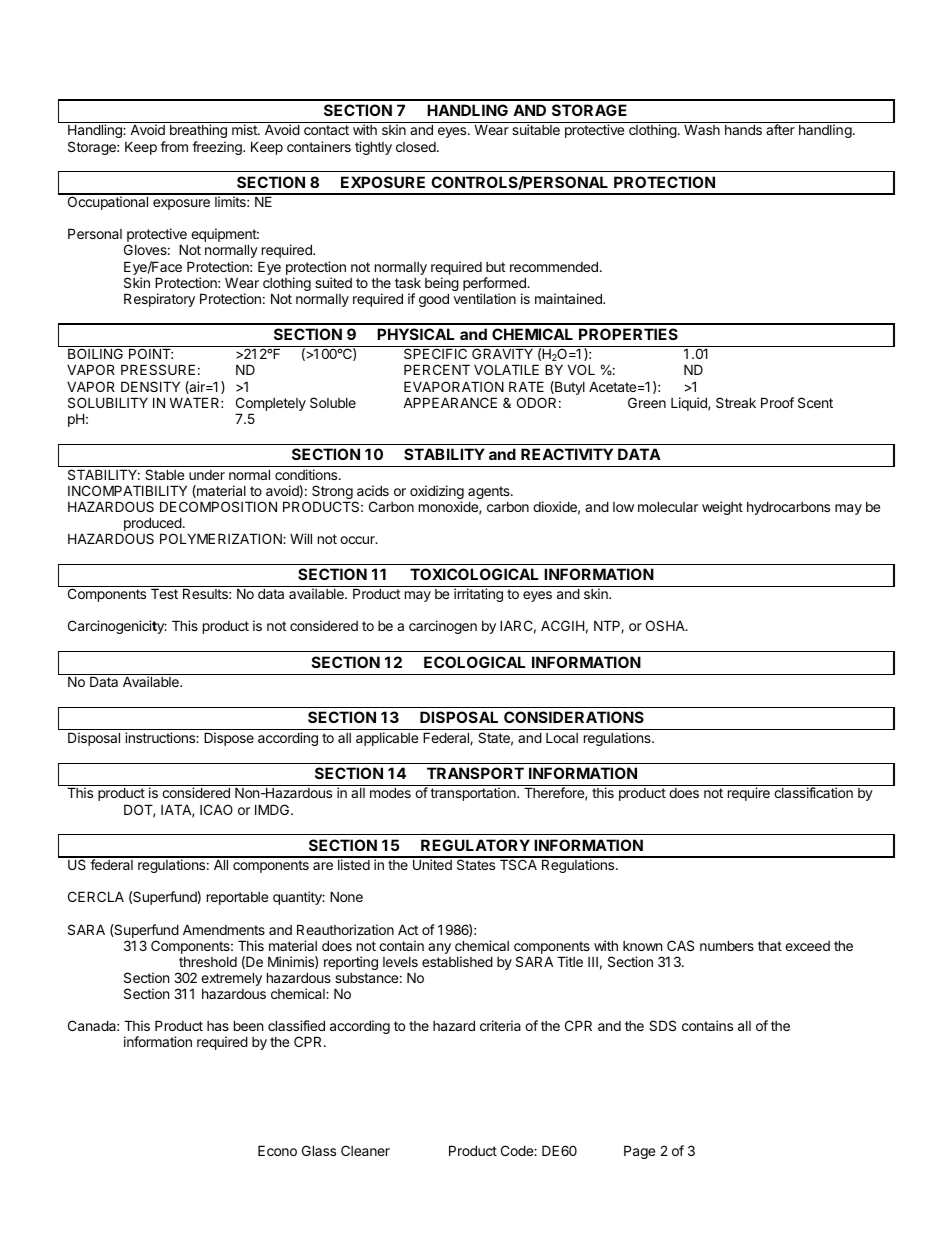  What do you see at coordinates (813, 792) in the image?
I see `classification` at bounding box center [813, 792].
